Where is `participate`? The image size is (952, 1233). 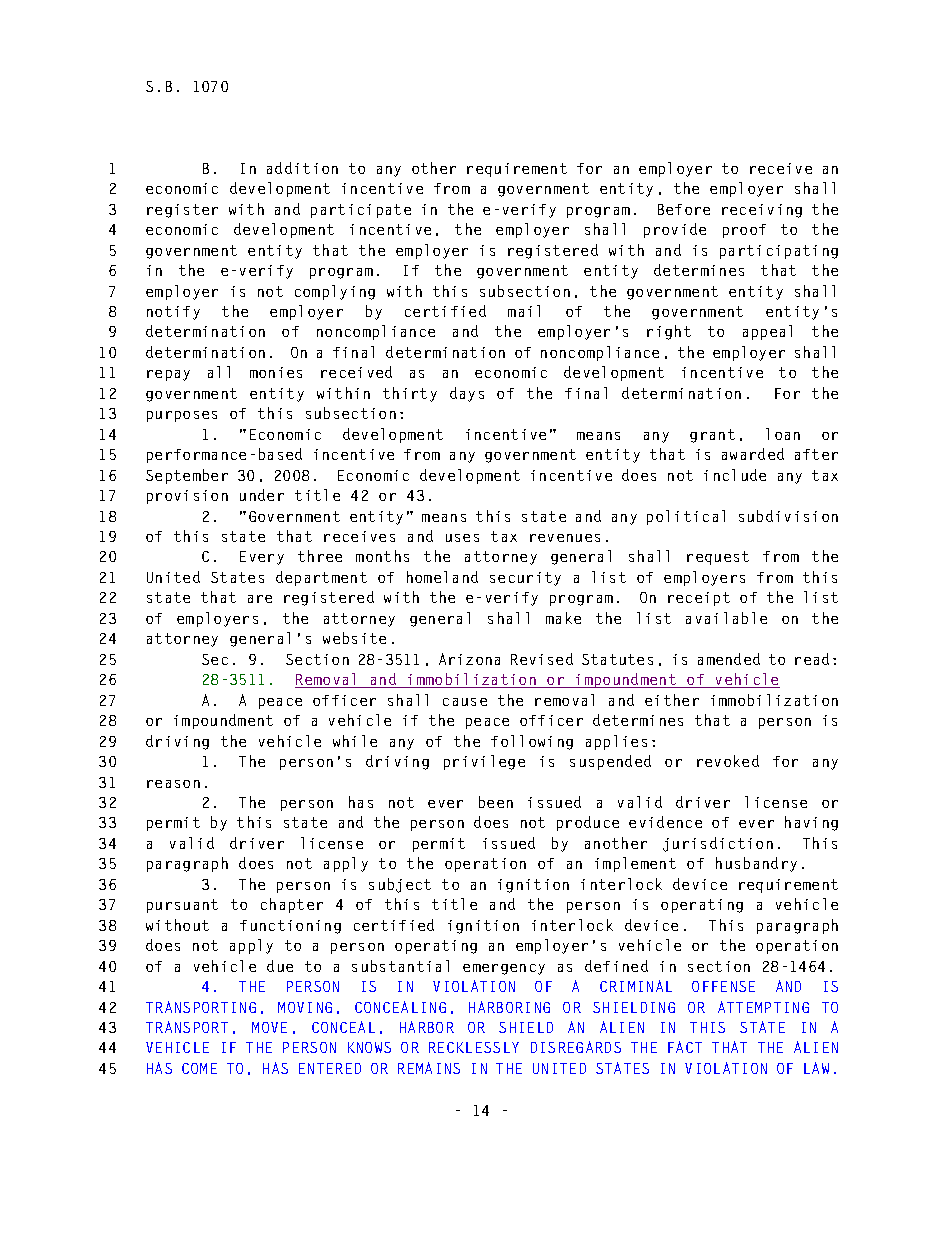 participate is located at coordinates (361, 211).
